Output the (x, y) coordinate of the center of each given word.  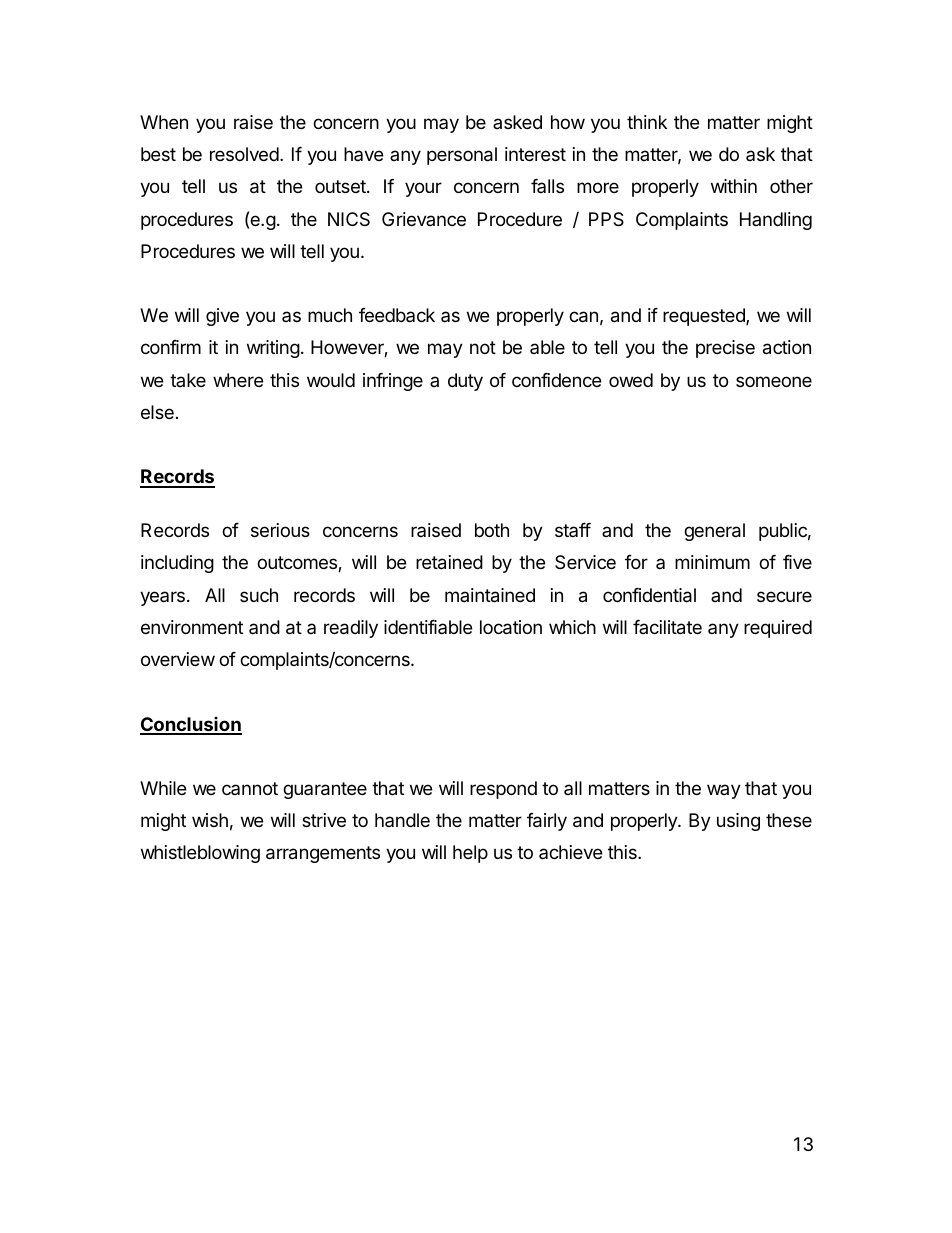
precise (725, 349)
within (734, 186)
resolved (244, 154)
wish (210, 820)
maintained (490, 595)
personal (462, 156)
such (259, 595)
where (238, 380)
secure (784, 596)
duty (465, 382)
